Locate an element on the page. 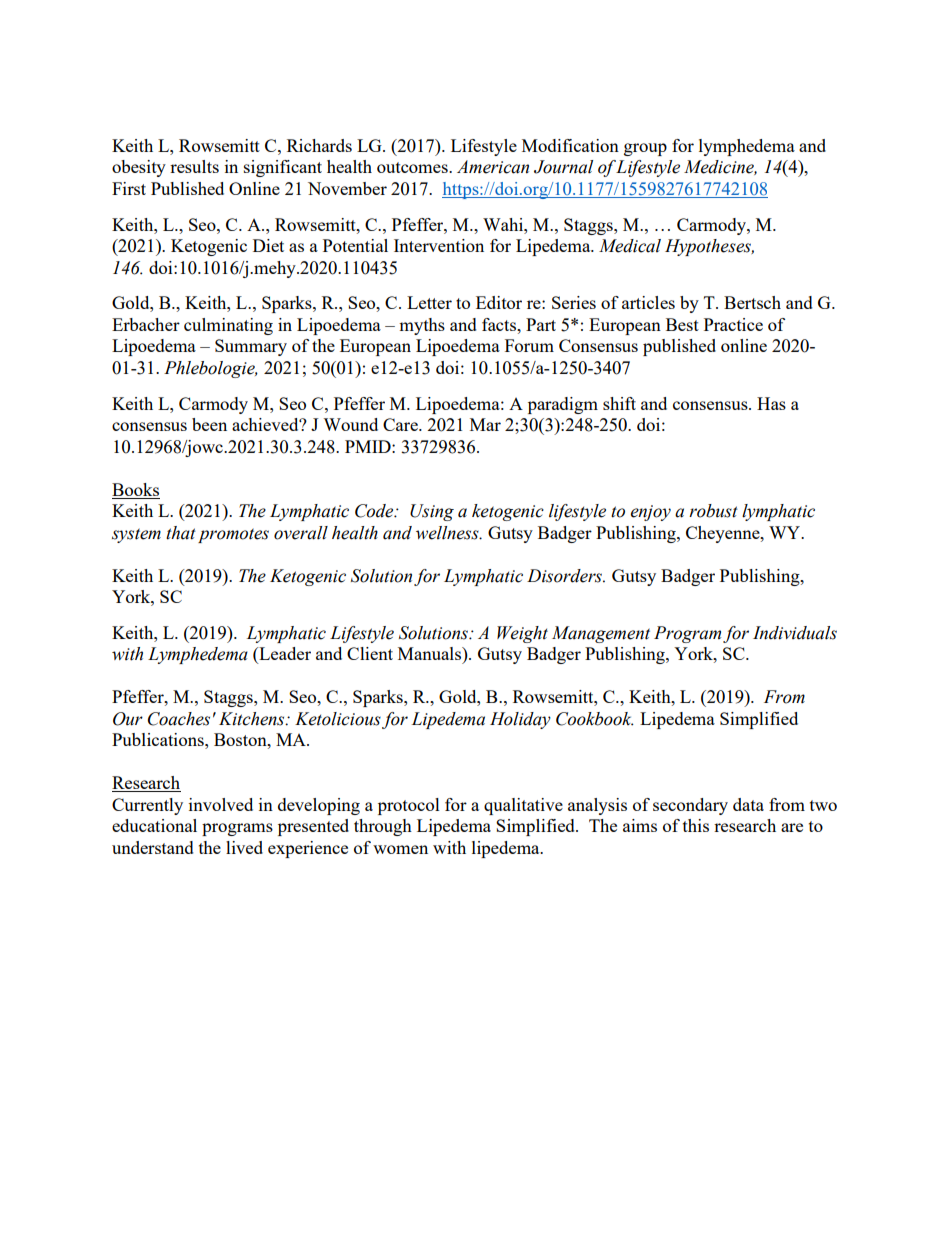  Leader is located at coordinates (284, 655).
